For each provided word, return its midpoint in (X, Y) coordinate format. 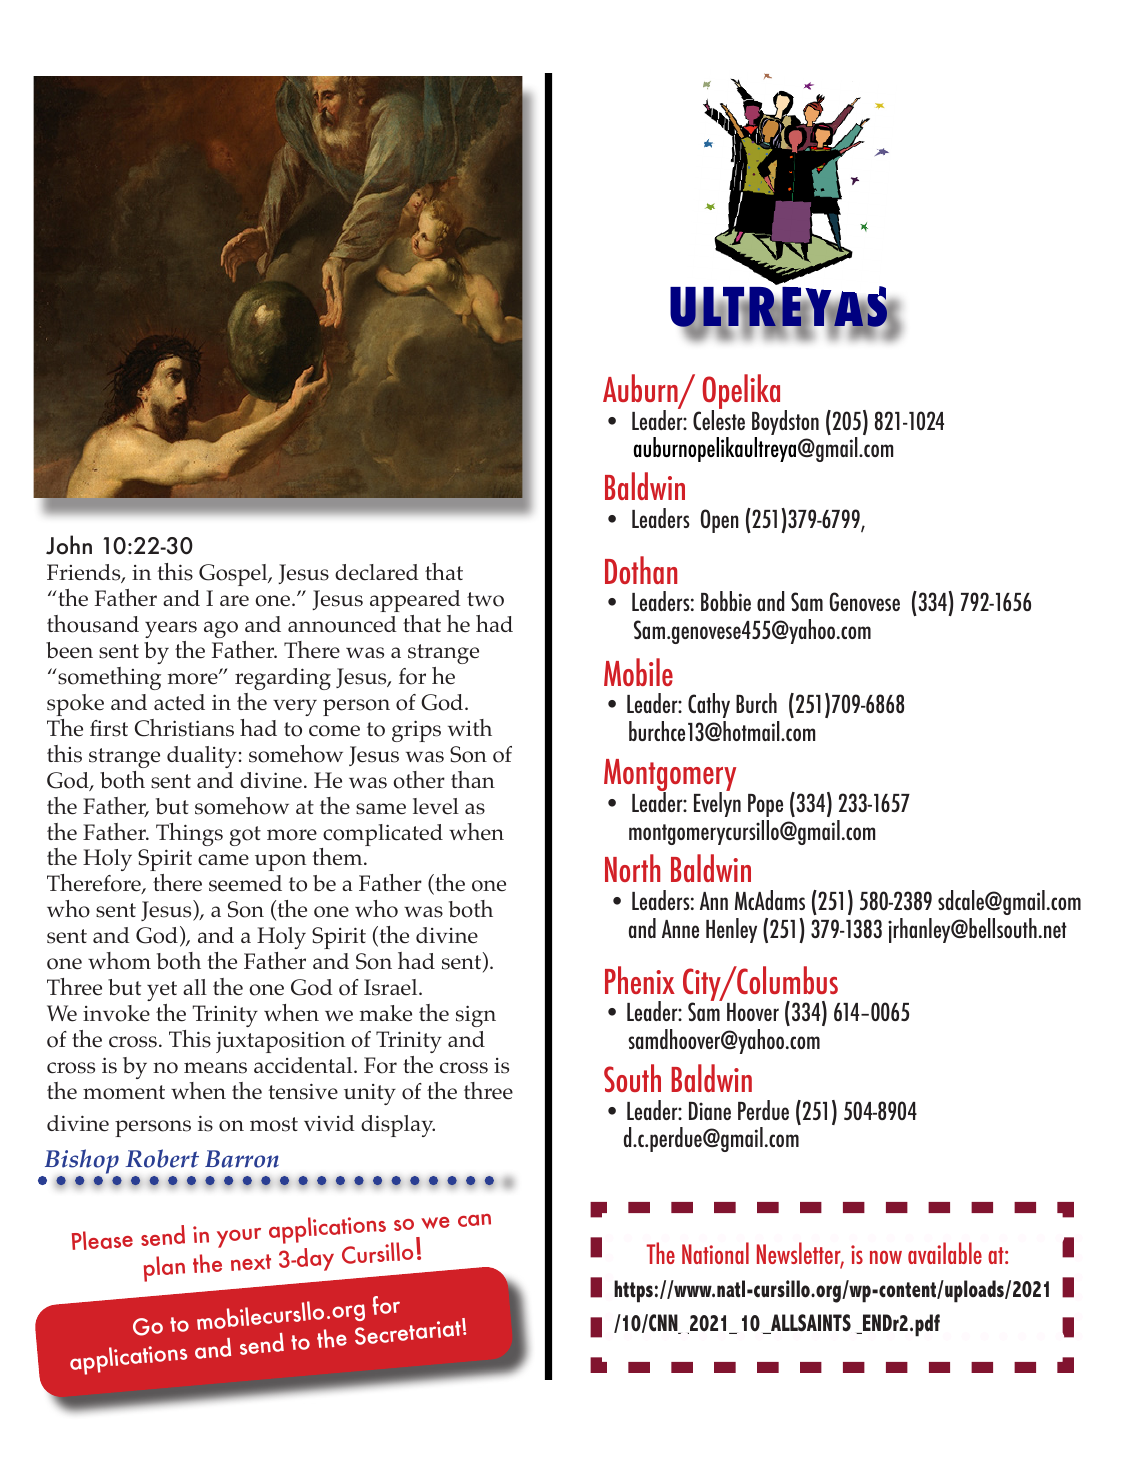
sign (476, 1016)
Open (720, 521)
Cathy (709, 705)
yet (162, 991)
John (69, 545)
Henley (731, 930)
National (715, 1253)
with (470, 727)
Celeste (719, 419)
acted (179, 702)
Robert (162, 1158)
